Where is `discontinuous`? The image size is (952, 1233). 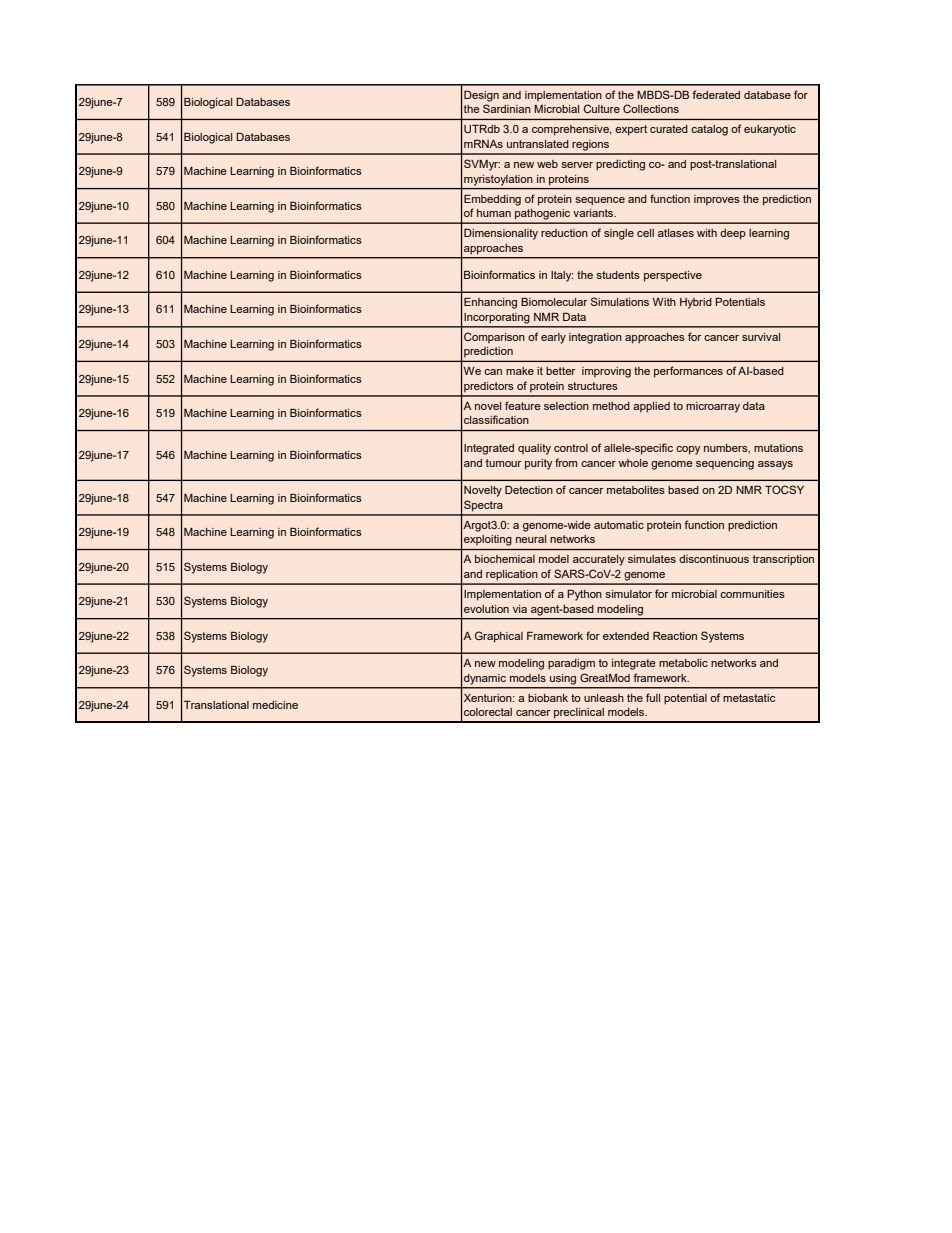
discontinuous is located at coordinates (714, 559).
